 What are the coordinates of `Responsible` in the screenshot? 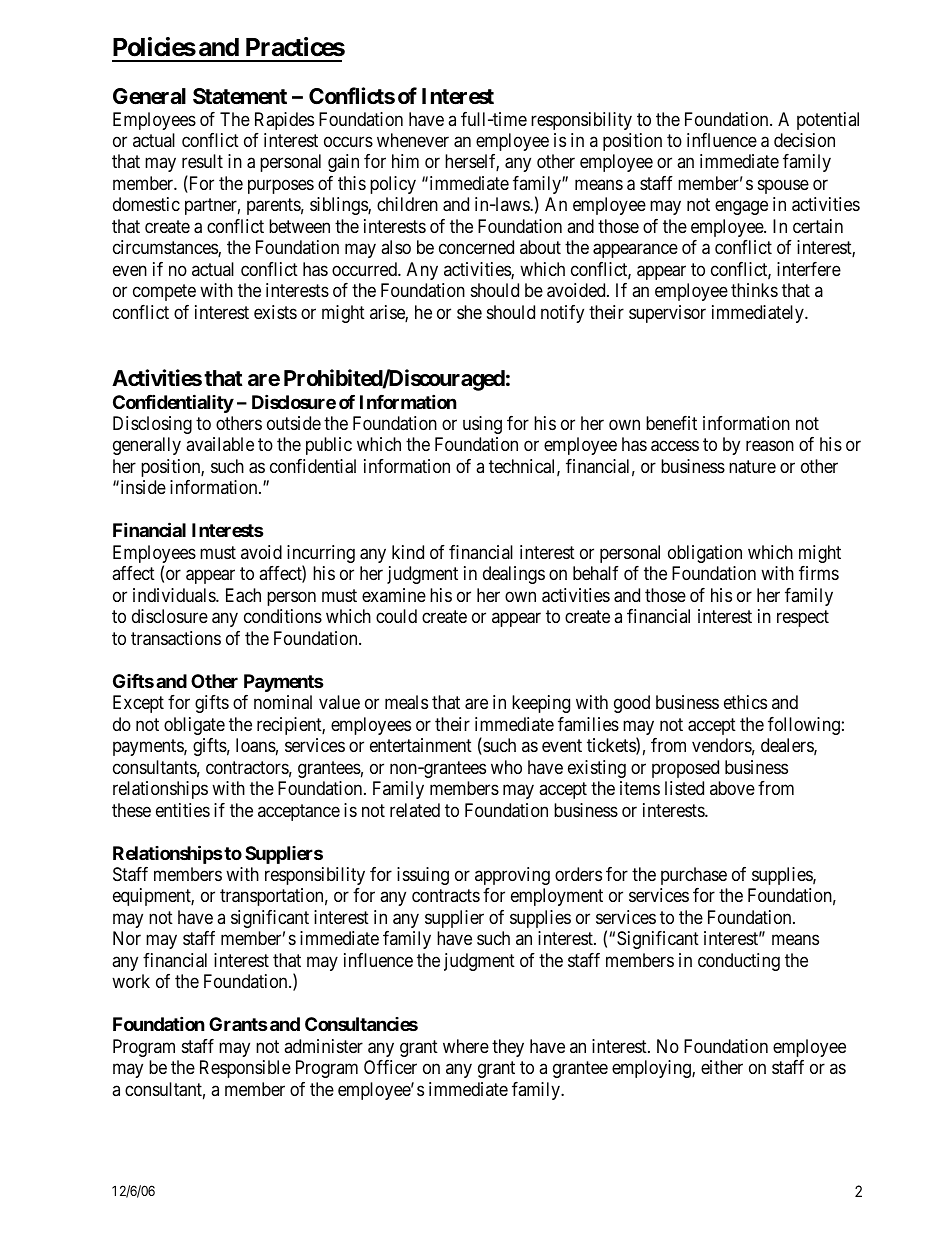 It's located at (245, 1069).
